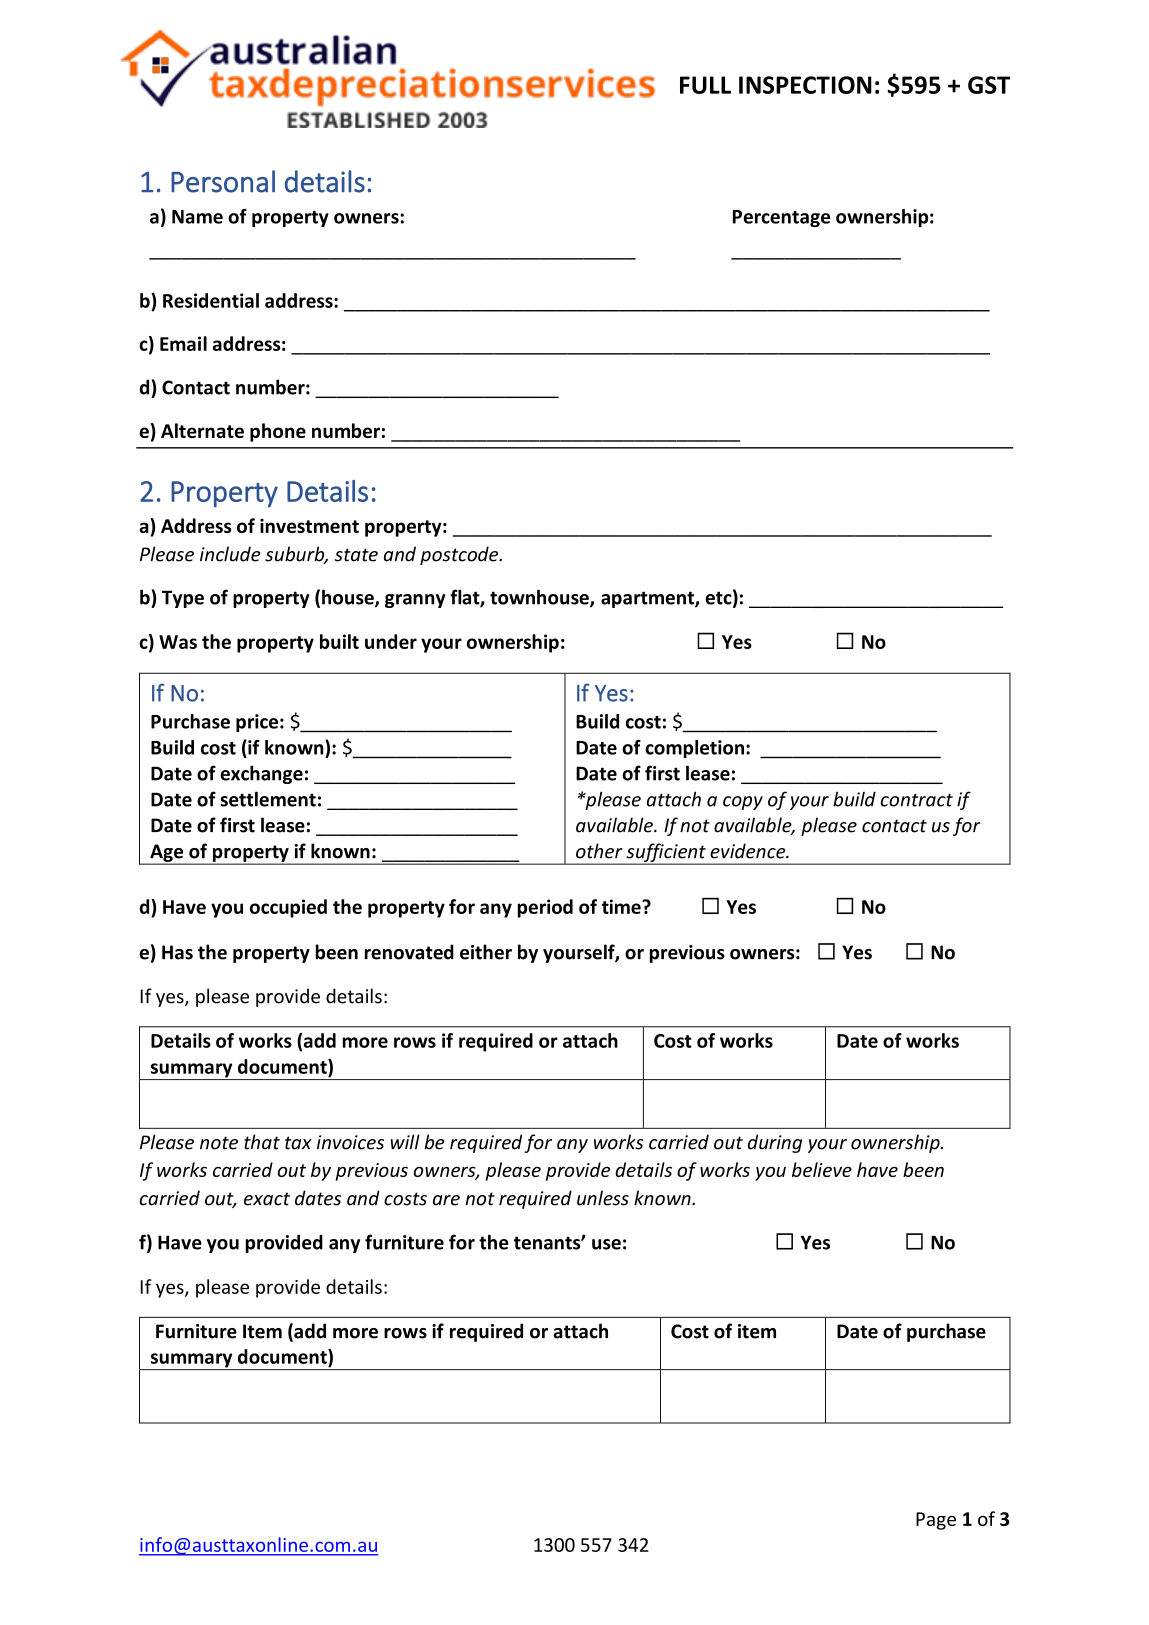 This document has height=1625, width=1149. What do you see at coordinates (917, 800) in the document?
I see `contract` at bounding box center [917, 800].
